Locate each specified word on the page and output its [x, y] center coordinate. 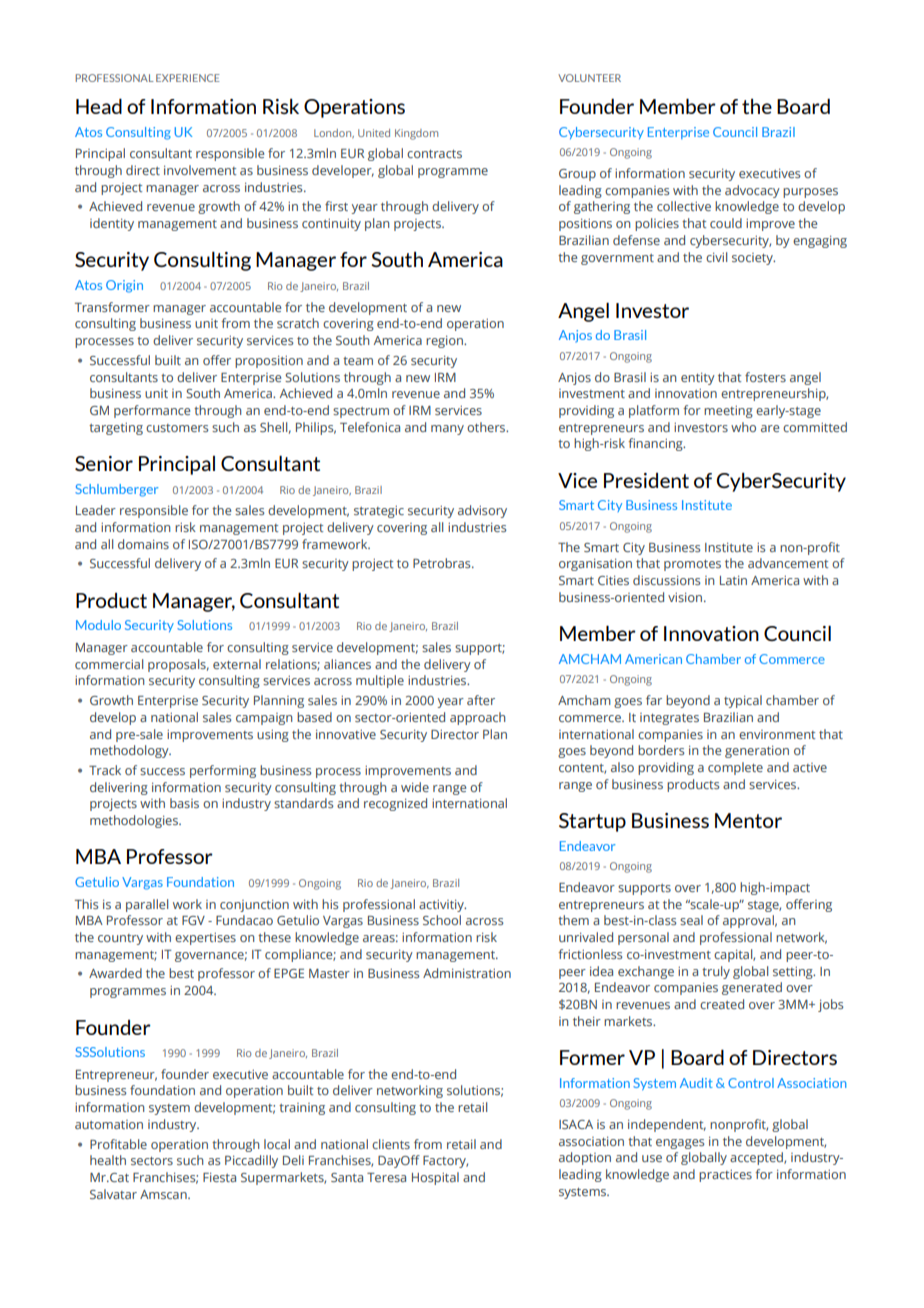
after [481, 700]
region [445, 342]
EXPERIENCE [188, 78]
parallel [147, 905]
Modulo [98, 625]
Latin [733, 580]
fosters [765, 377]
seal [691, 920]
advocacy [752, 191]
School [442, 920]
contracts [434, 154]
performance [152, 411]
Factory [445, 1162]
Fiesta [219, 1177]
